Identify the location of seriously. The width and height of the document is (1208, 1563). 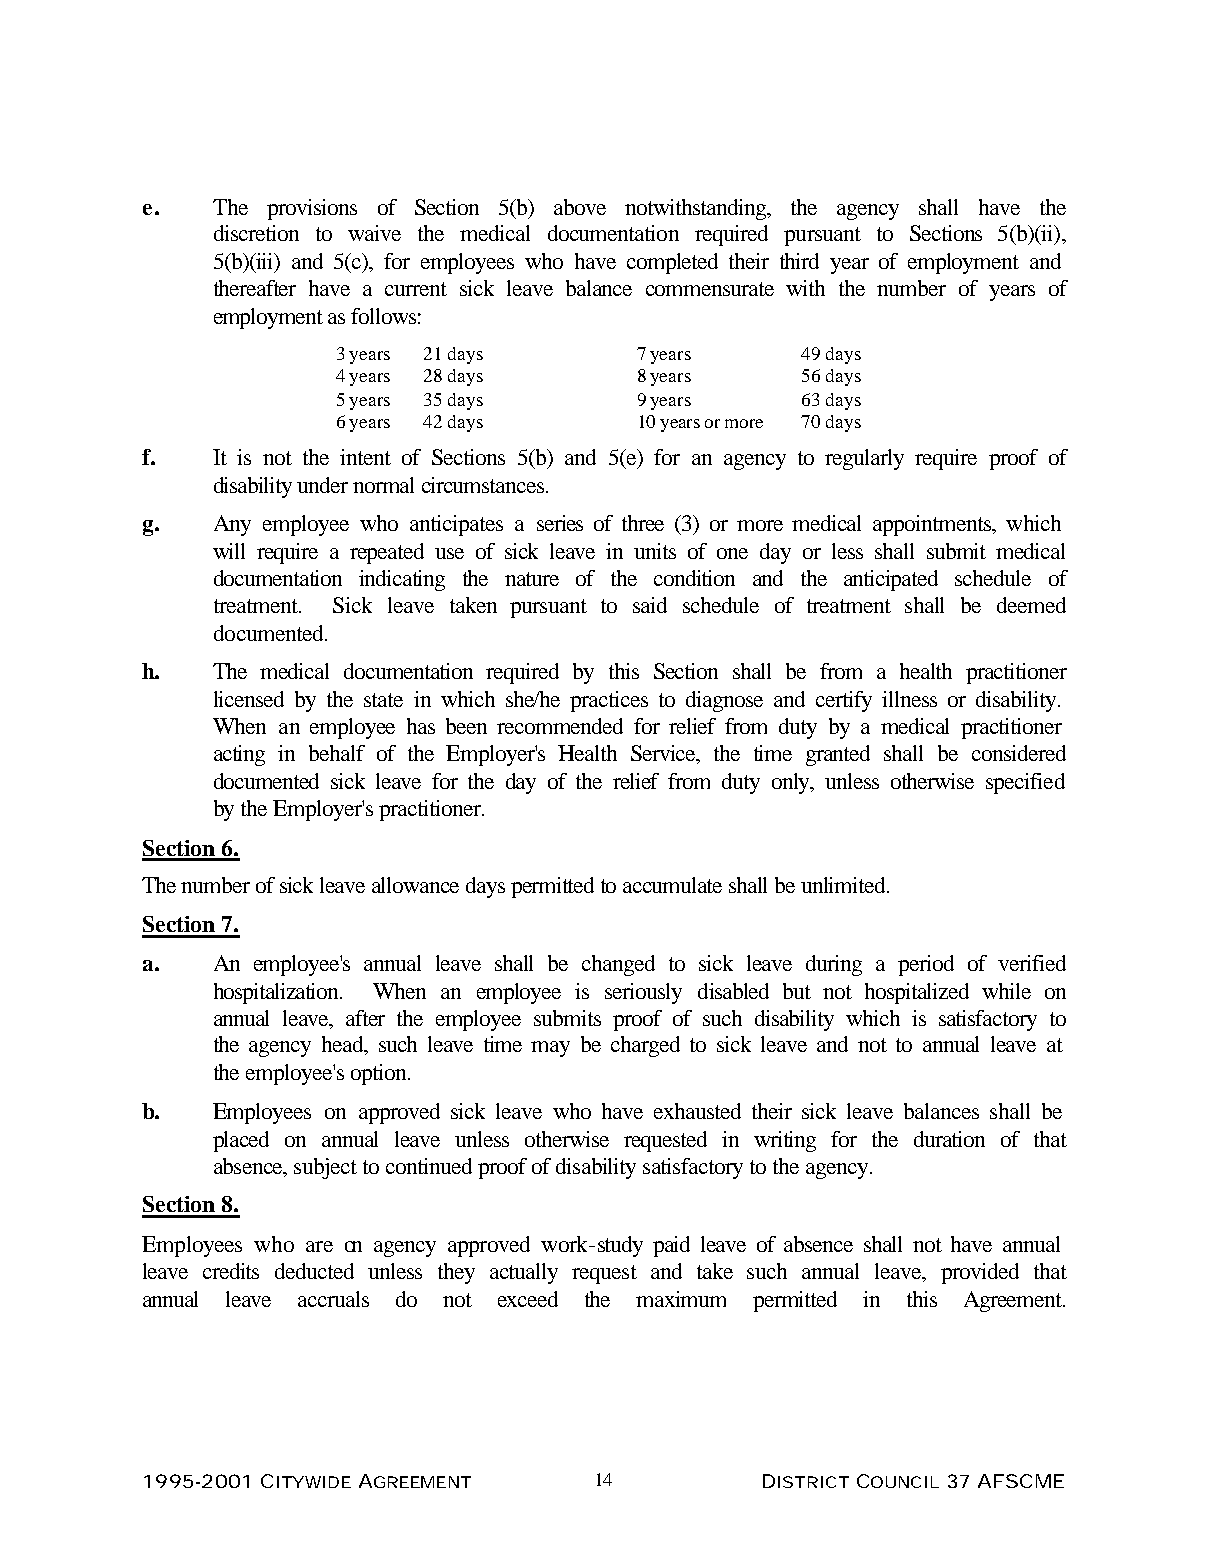
(643, 993).
